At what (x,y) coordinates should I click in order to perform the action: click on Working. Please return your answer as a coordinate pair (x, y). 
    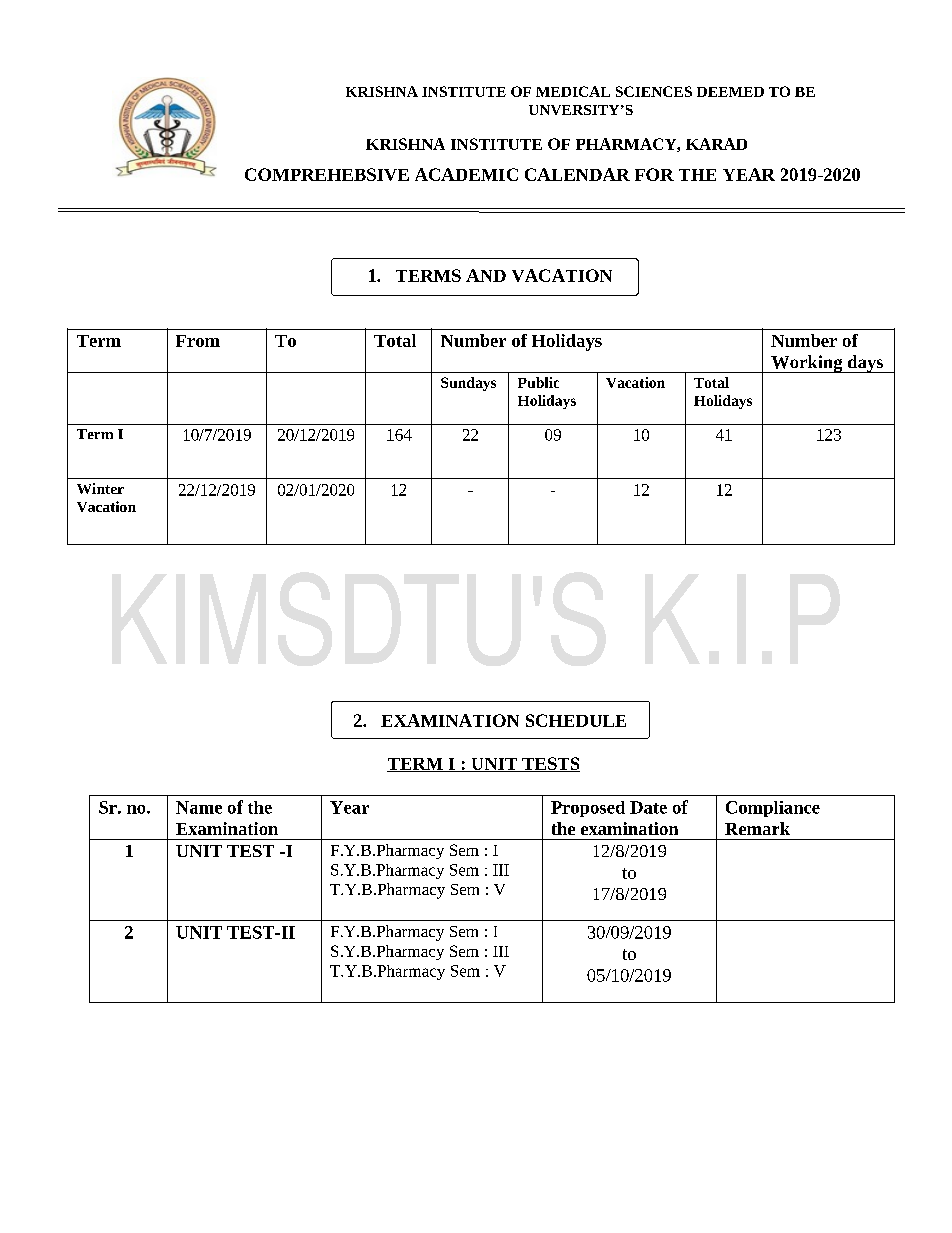
    Looking at the image, I should click on (807, 364).
